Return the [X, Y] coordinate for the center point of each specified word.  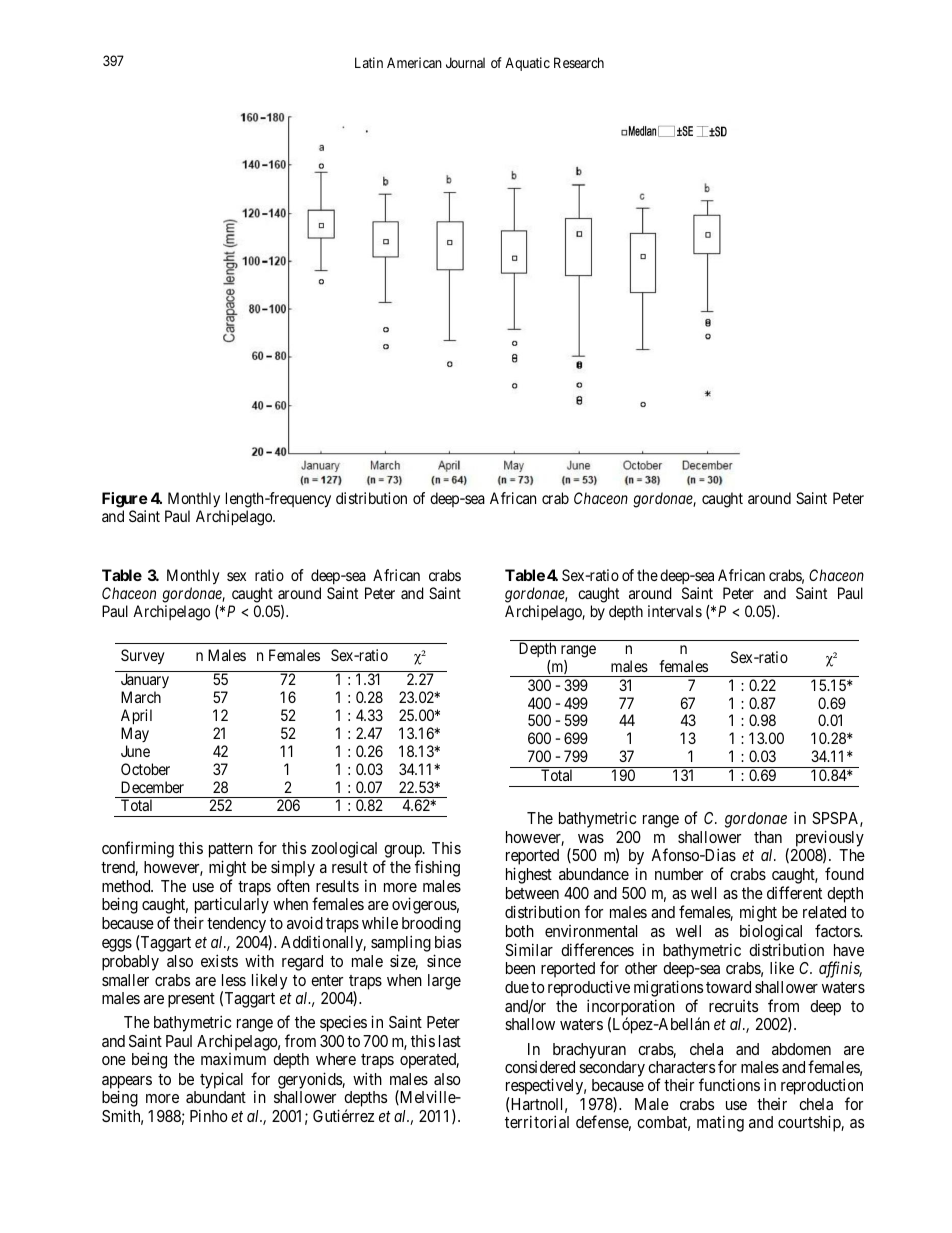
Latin [369, 62]
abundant [216, 1097]
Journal [465, 62]
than [768, 837]
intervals [675, 611]
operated [429, 1061]
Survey [143, 657]
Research [579, 62]
